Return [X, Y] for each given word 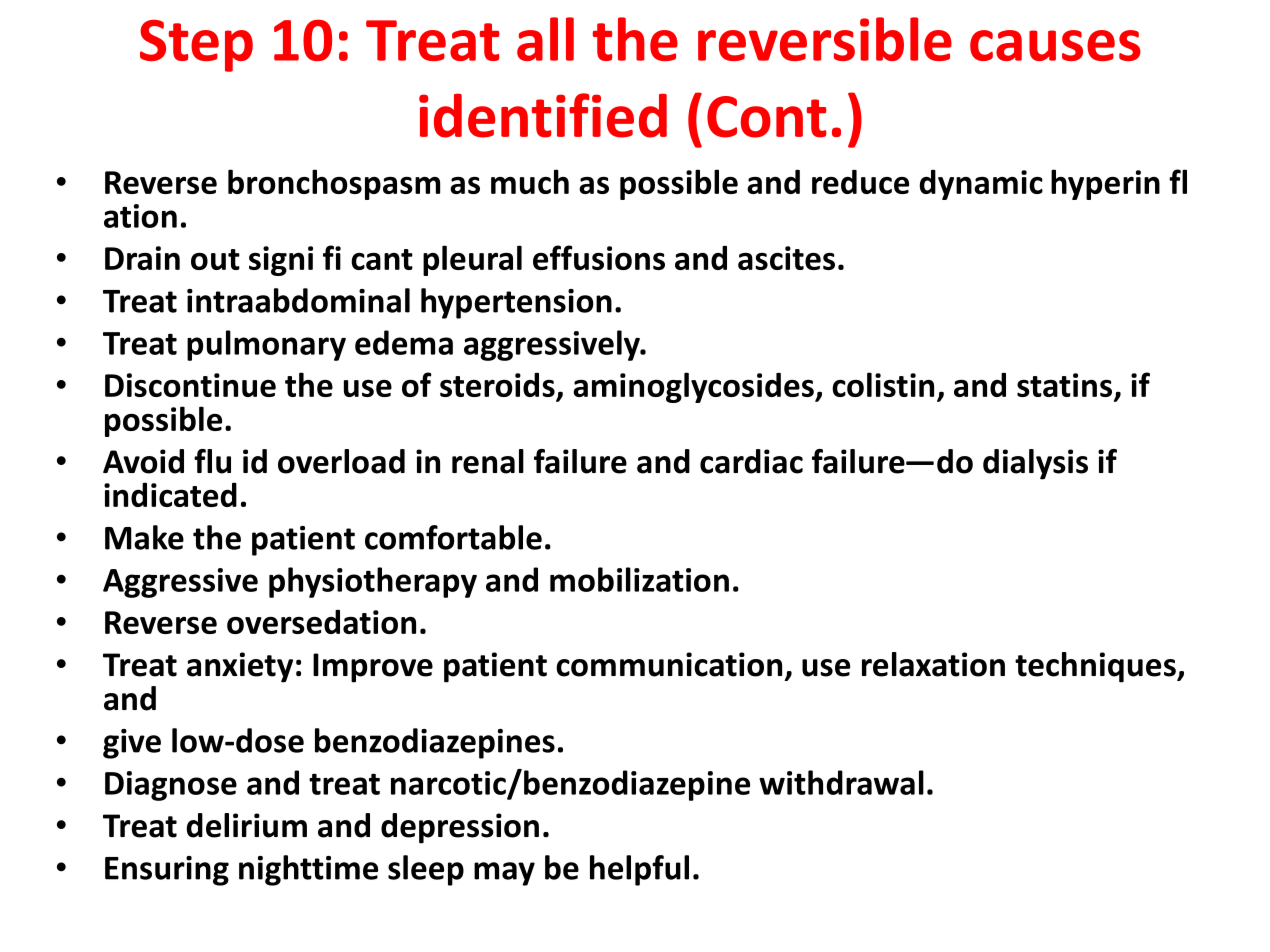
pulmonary [266, 345]
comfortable [453, 537]
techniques [1096, 667]
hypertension [516, 303]
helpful [639, 870]
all [545, 39]
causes [1055, 45]
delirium [247, 825]
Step [196, 46]
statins [1064, 385]
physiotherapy [373, 582]
